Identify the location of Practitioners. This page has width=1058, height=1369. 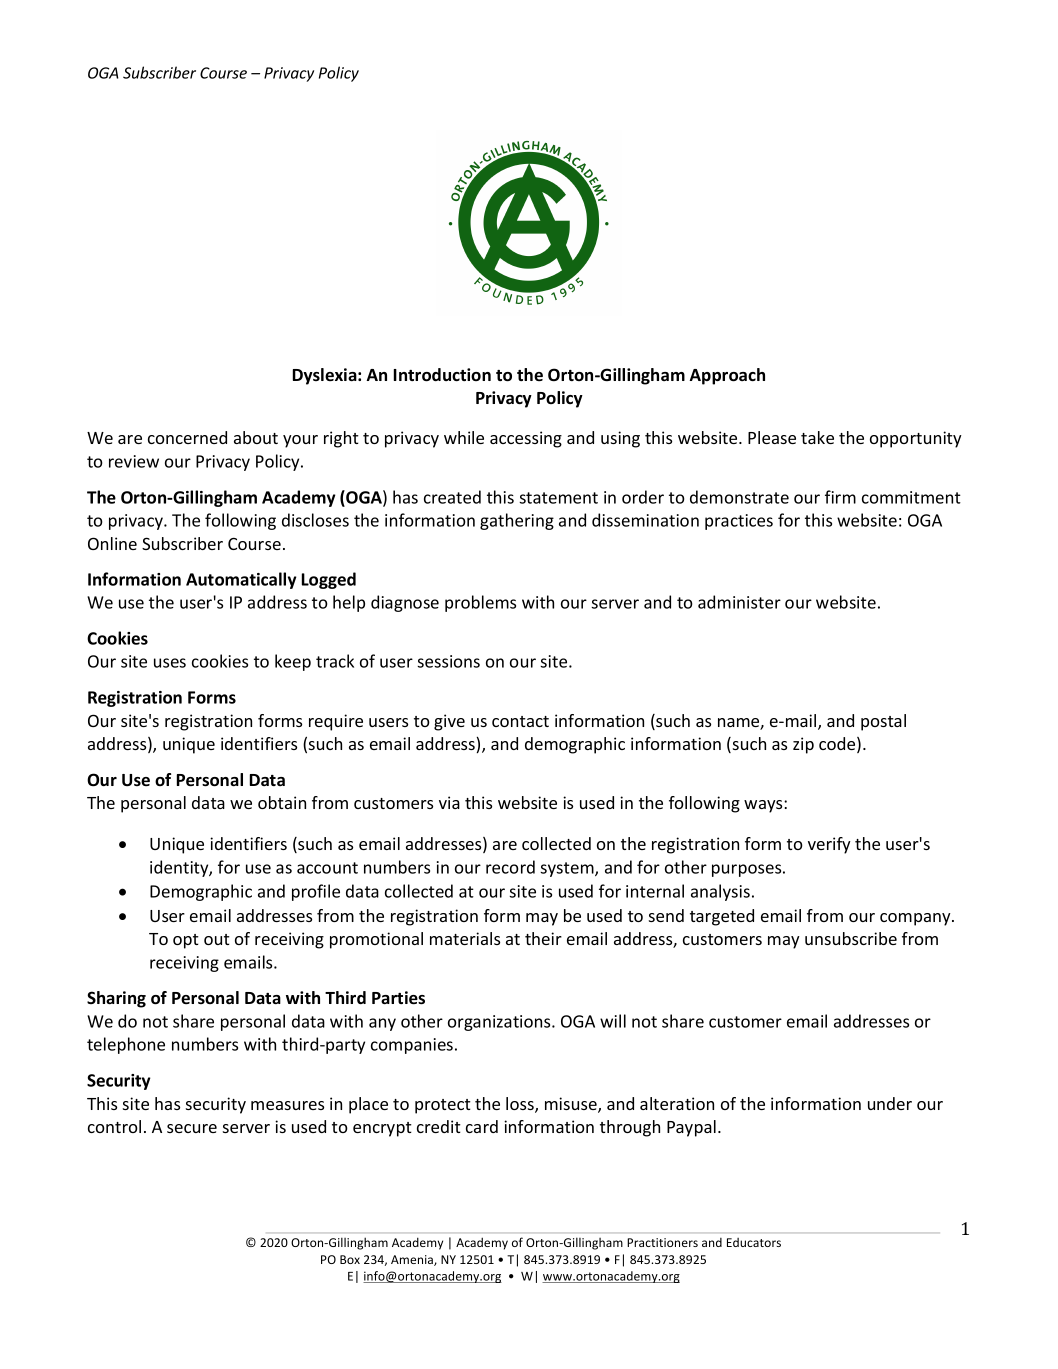
(662, 1242).
